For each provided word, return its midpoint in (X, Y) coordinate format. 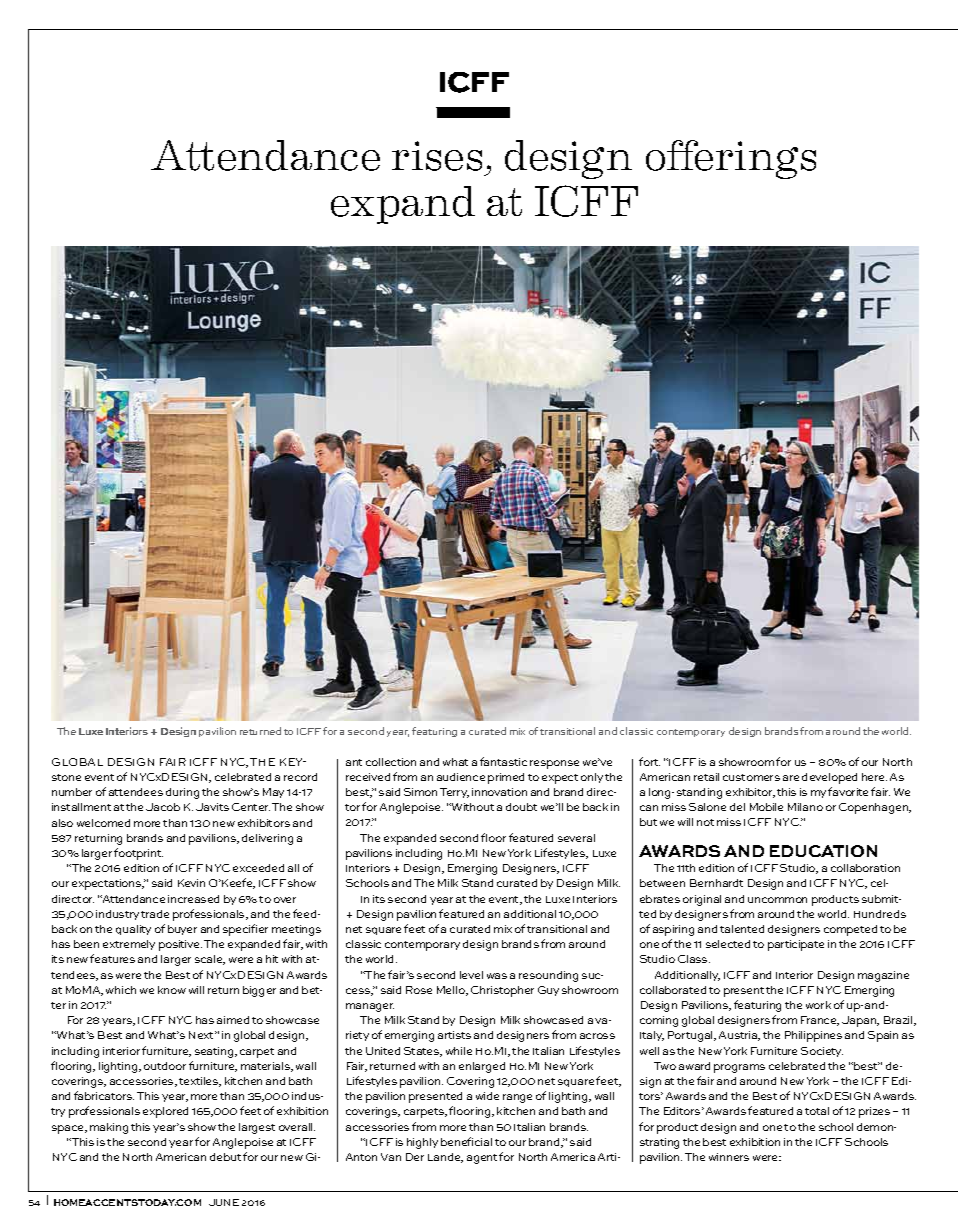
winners (729, 1157)
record (300, 777)
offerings (731, 159)
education (823, 851)
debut (225, 1157)
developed (829, 778)
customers (751, 777)
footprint (138, 854)
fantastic (503, 761)
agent (483, 1159)
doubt (521, 807)
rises (437, 156)
